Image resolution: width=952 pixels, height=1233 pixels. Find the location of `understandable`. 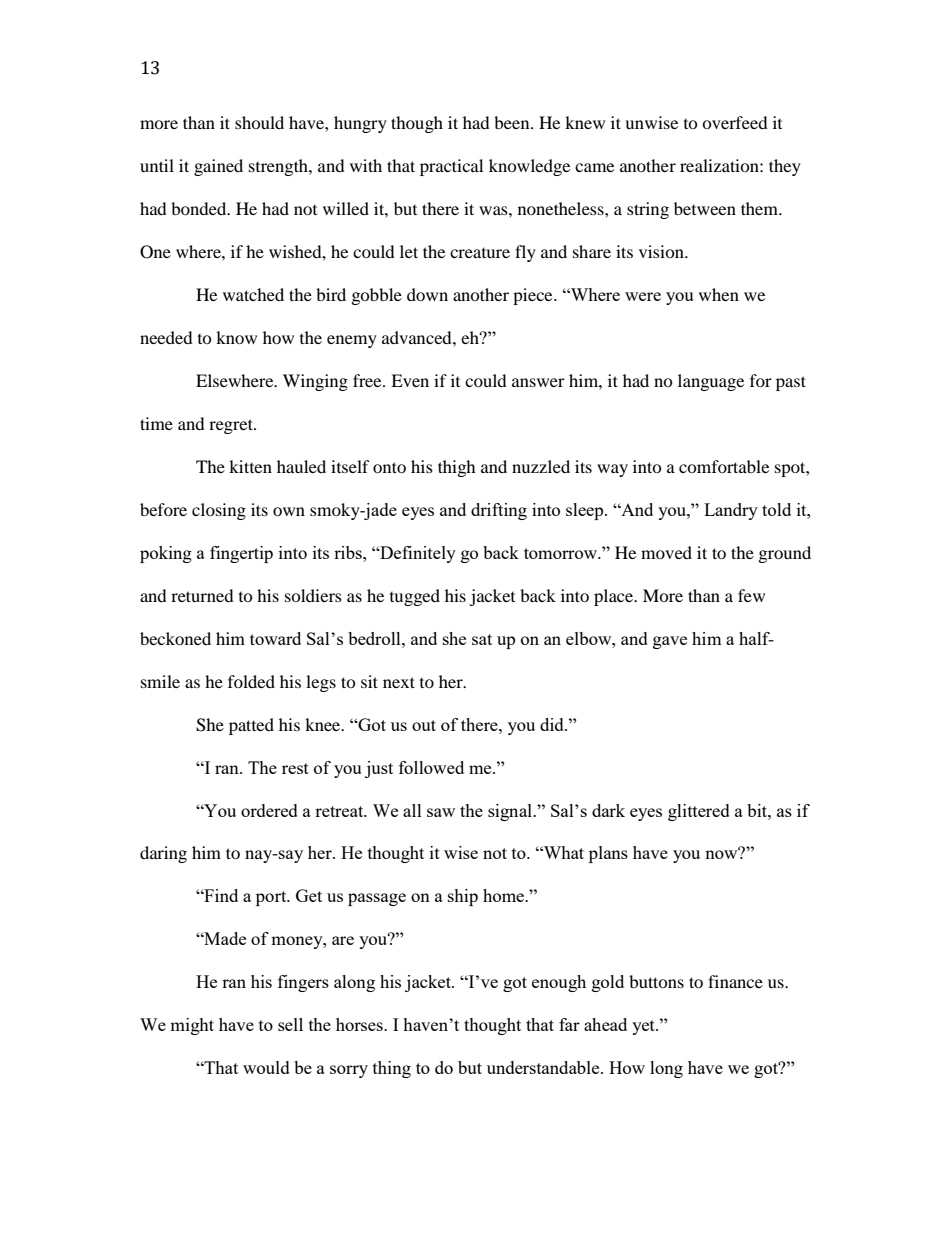

understandable is located at coordinates (544, 1067).
